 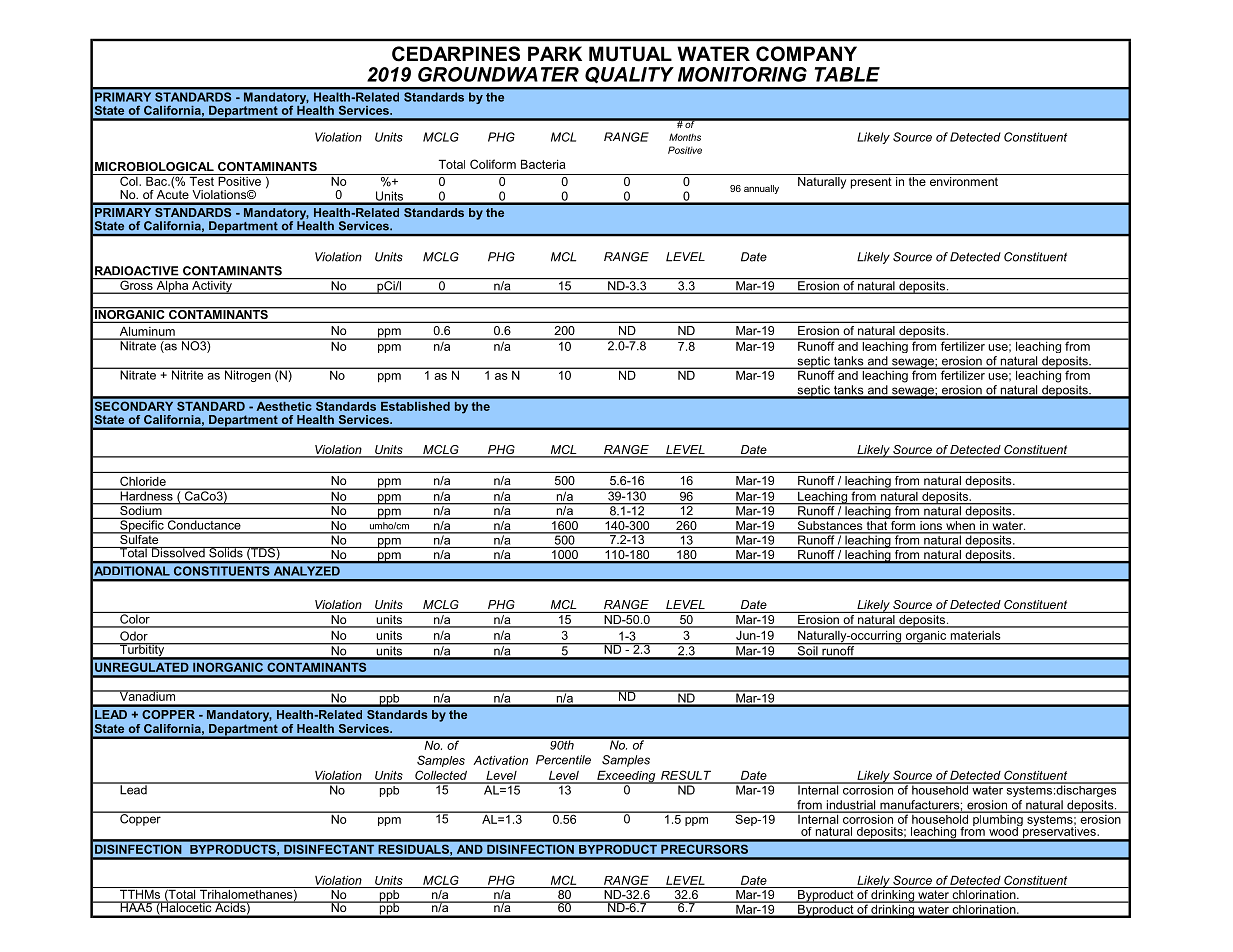 What do you see at coordinates (226, 552) in the image?
I see `Solids` at bounding box center [226, 552].
